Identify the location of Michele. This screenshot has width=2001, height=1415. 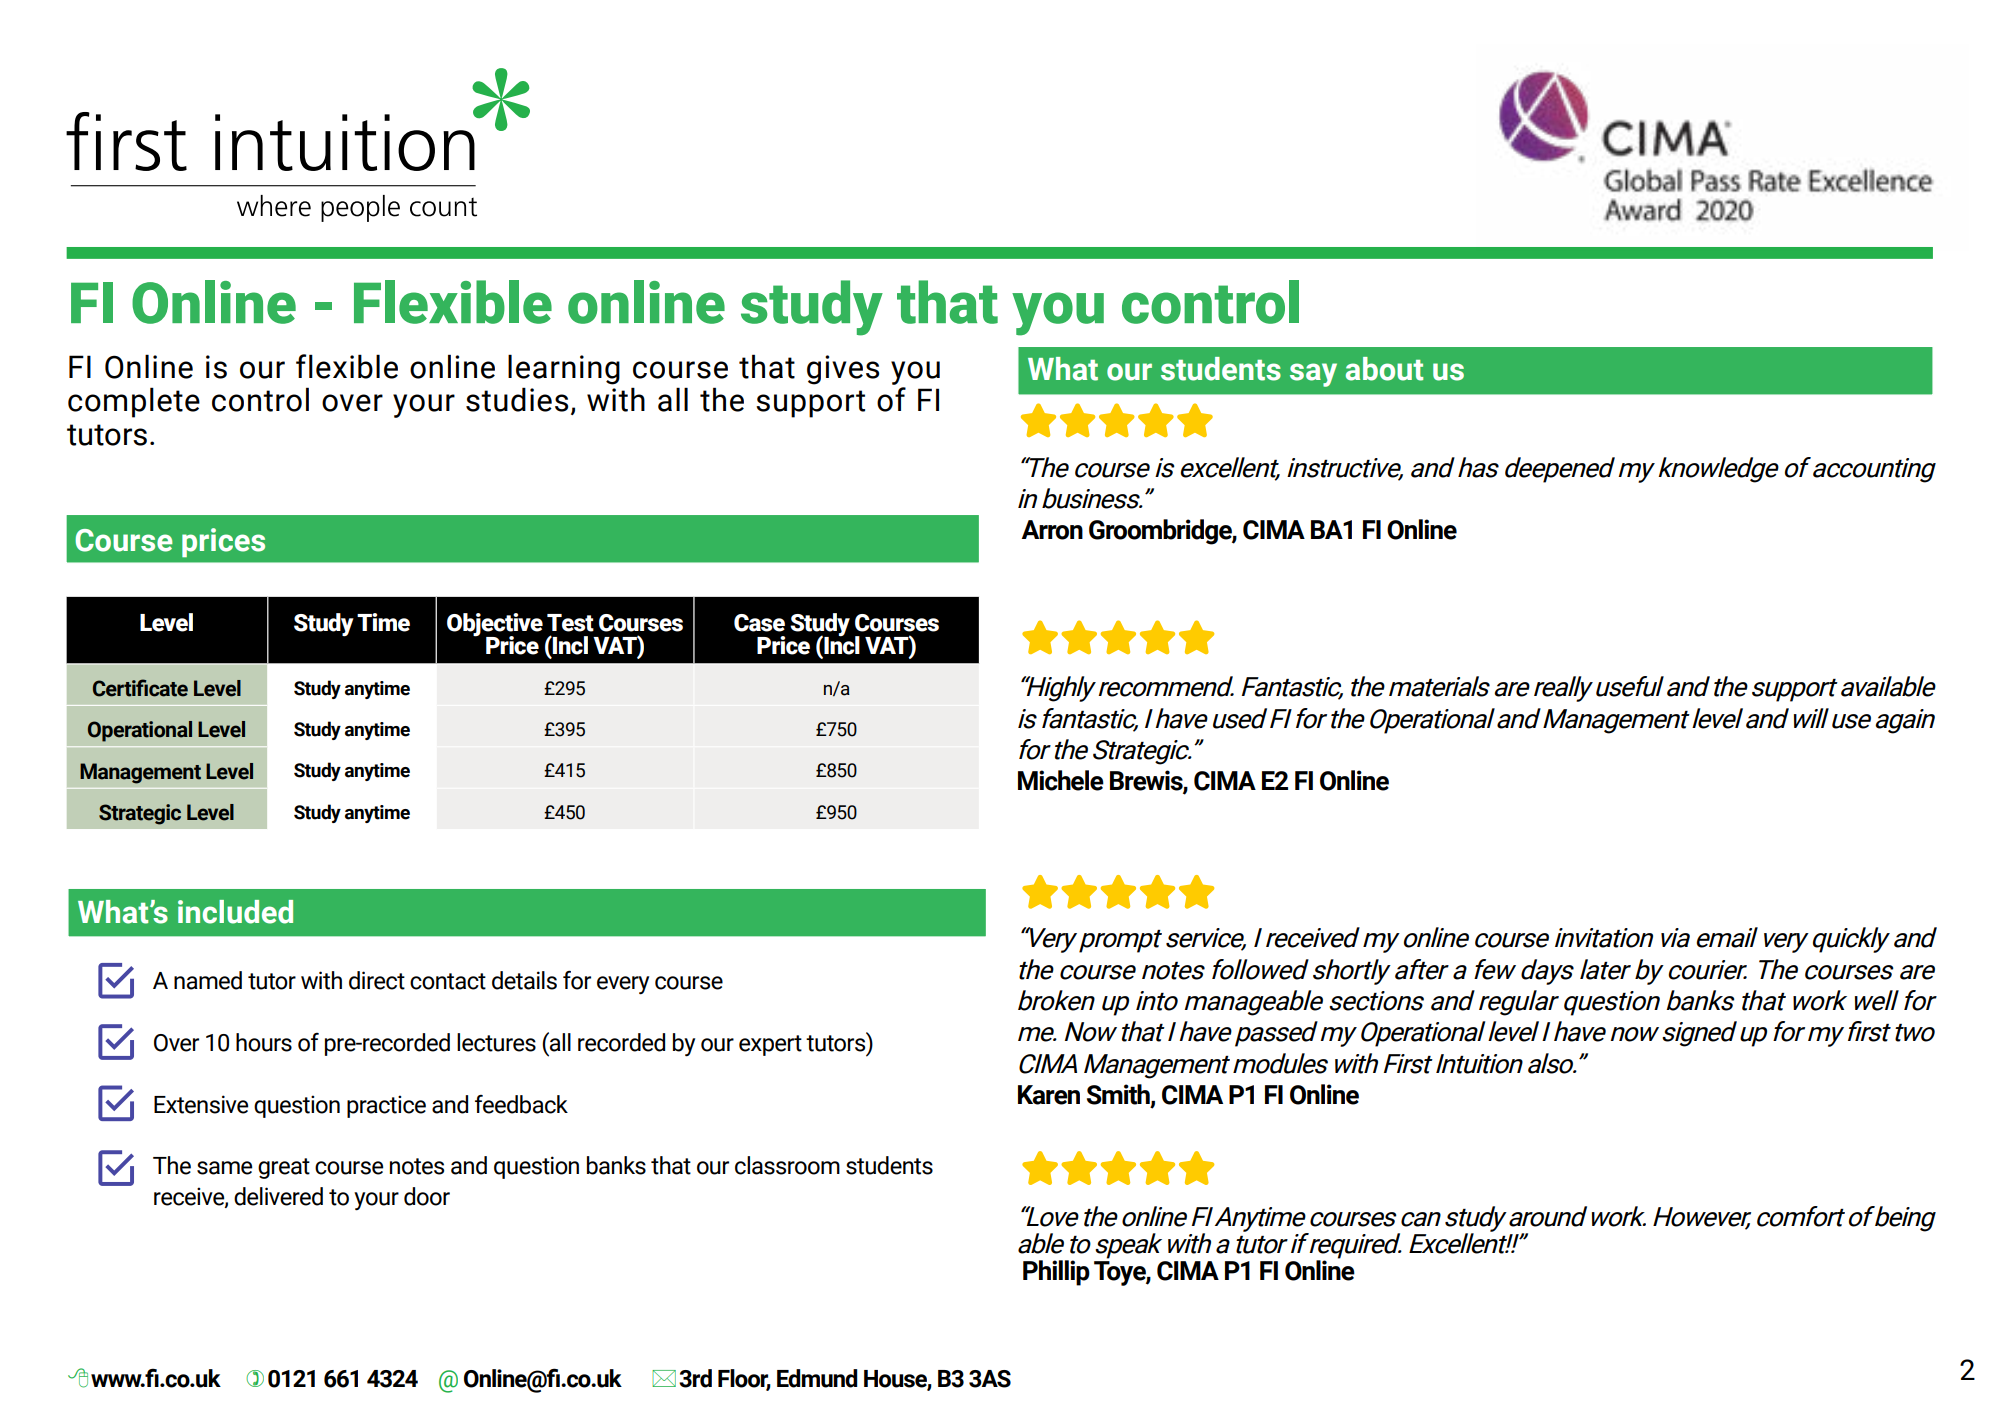
(1061, 780).
